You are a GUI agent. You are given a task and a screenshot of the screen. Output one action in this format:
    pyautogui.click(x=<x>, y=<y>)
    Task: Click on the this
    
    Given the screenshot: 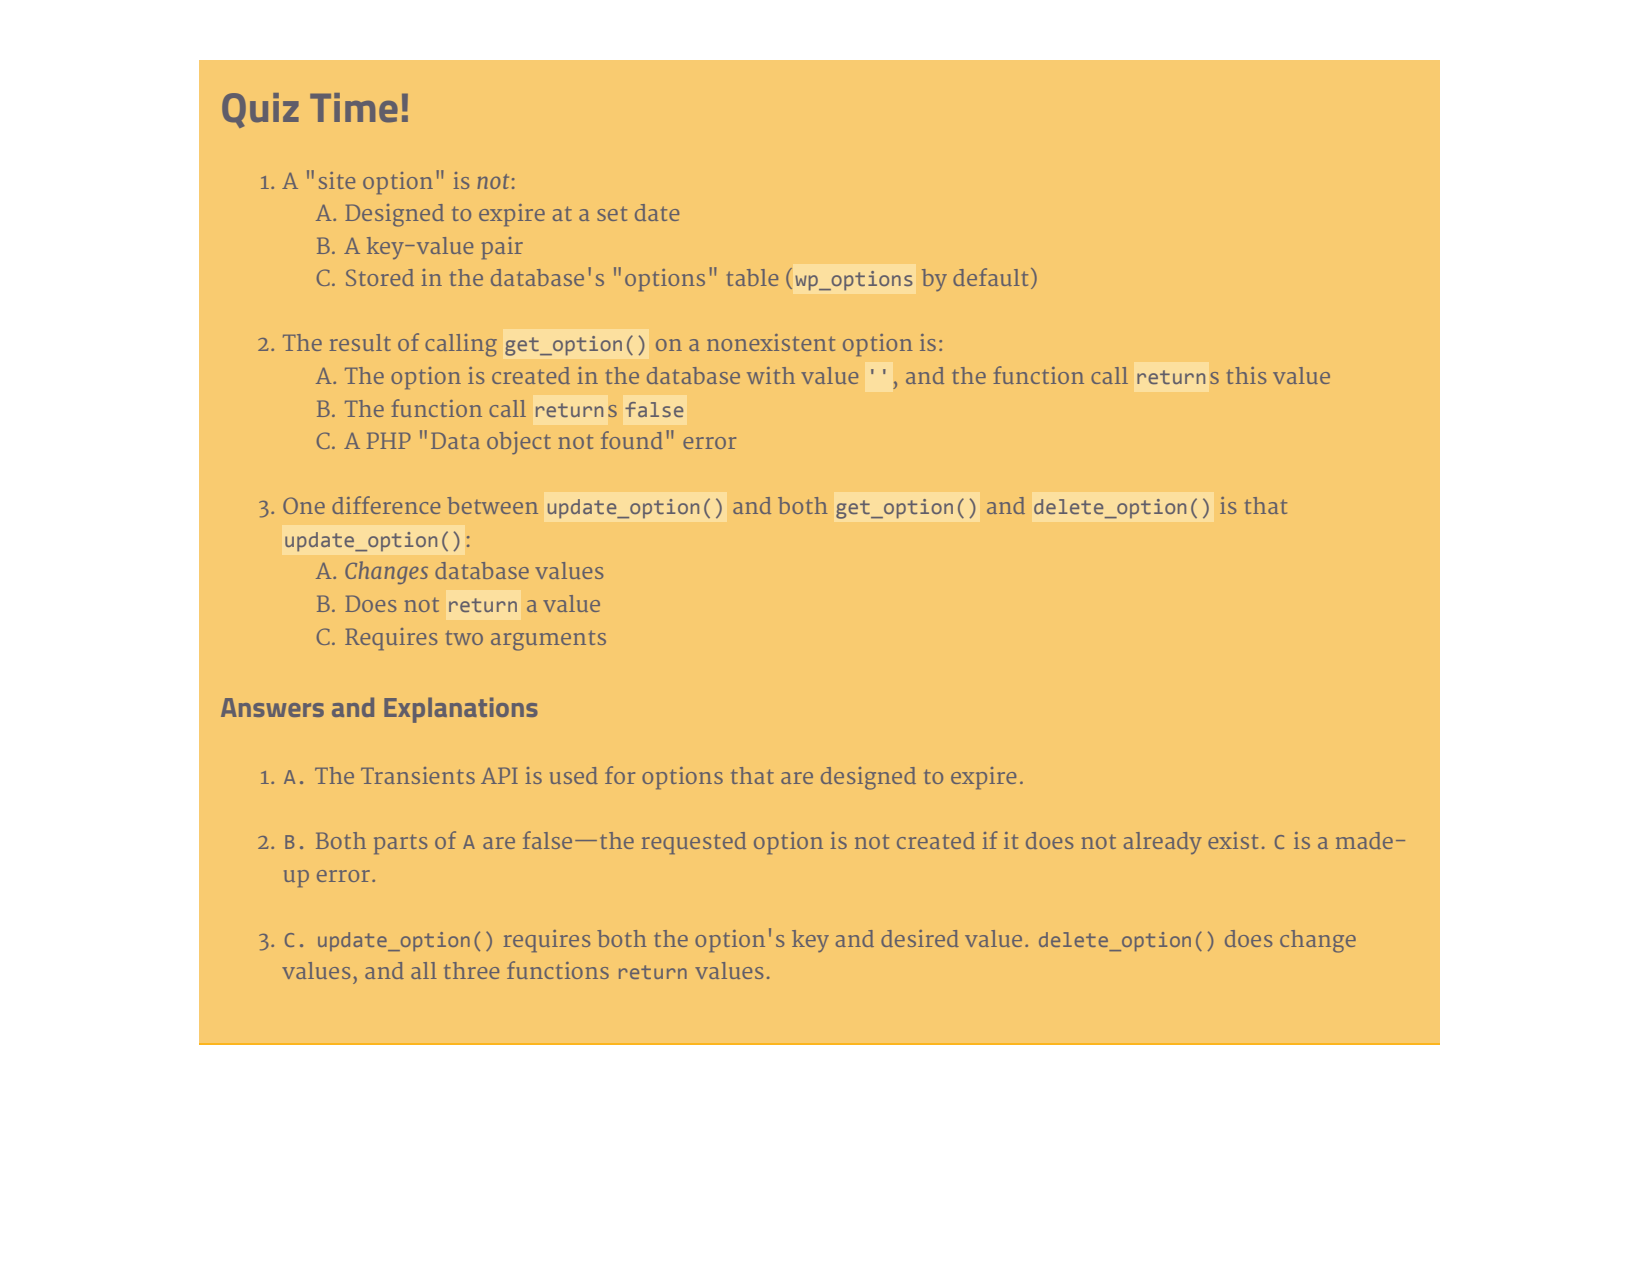 What is the action you would take?
    pyautogui.click(x=1246, y=375)
